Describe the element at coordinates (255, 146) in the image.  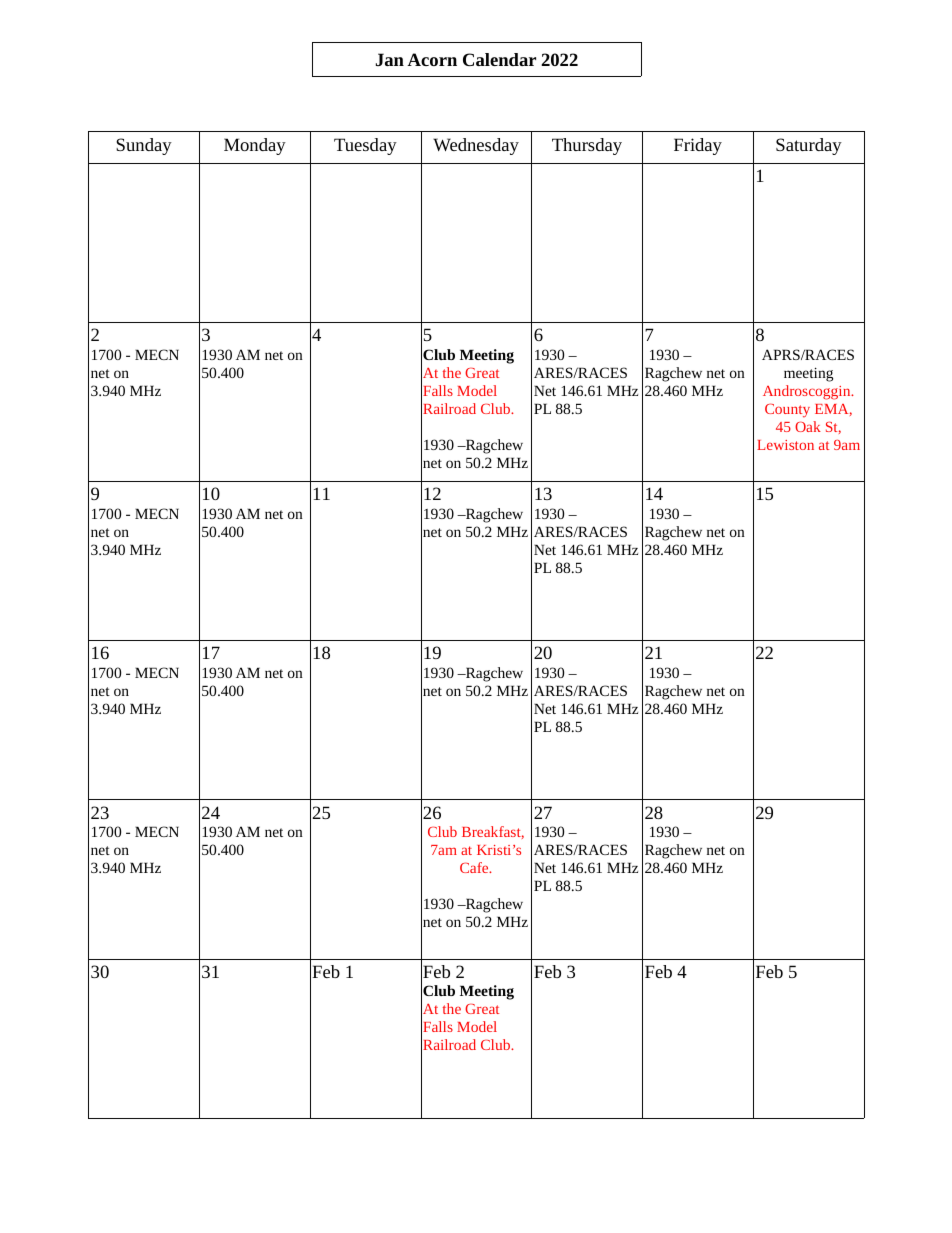
I see `Monday` at that location.
